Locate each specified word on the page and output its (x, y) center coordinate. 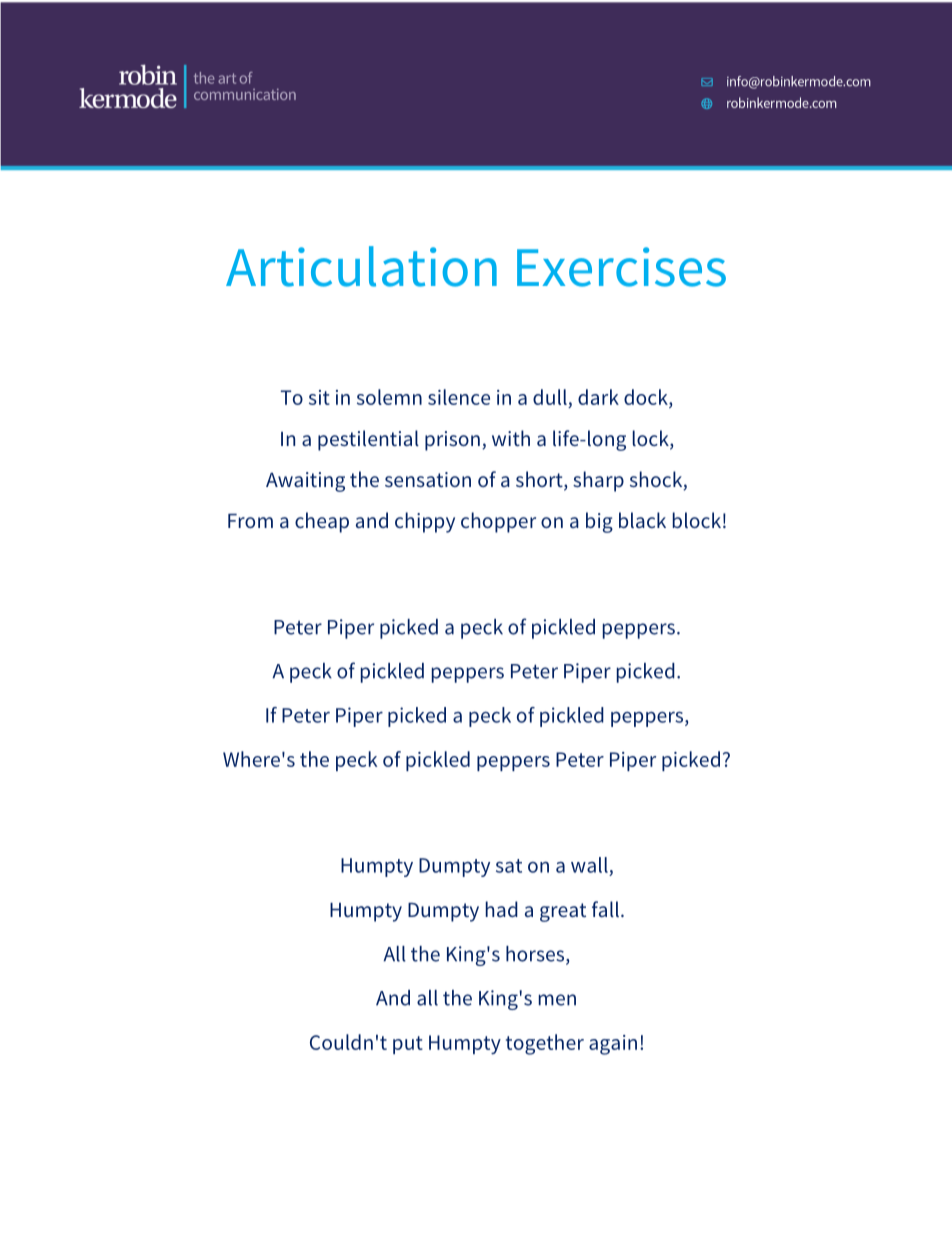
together (545, 1044)
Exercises (621, 267)
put (408, 1045)
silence (459, 397)
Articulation (361, 266)
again (613, 1045)
